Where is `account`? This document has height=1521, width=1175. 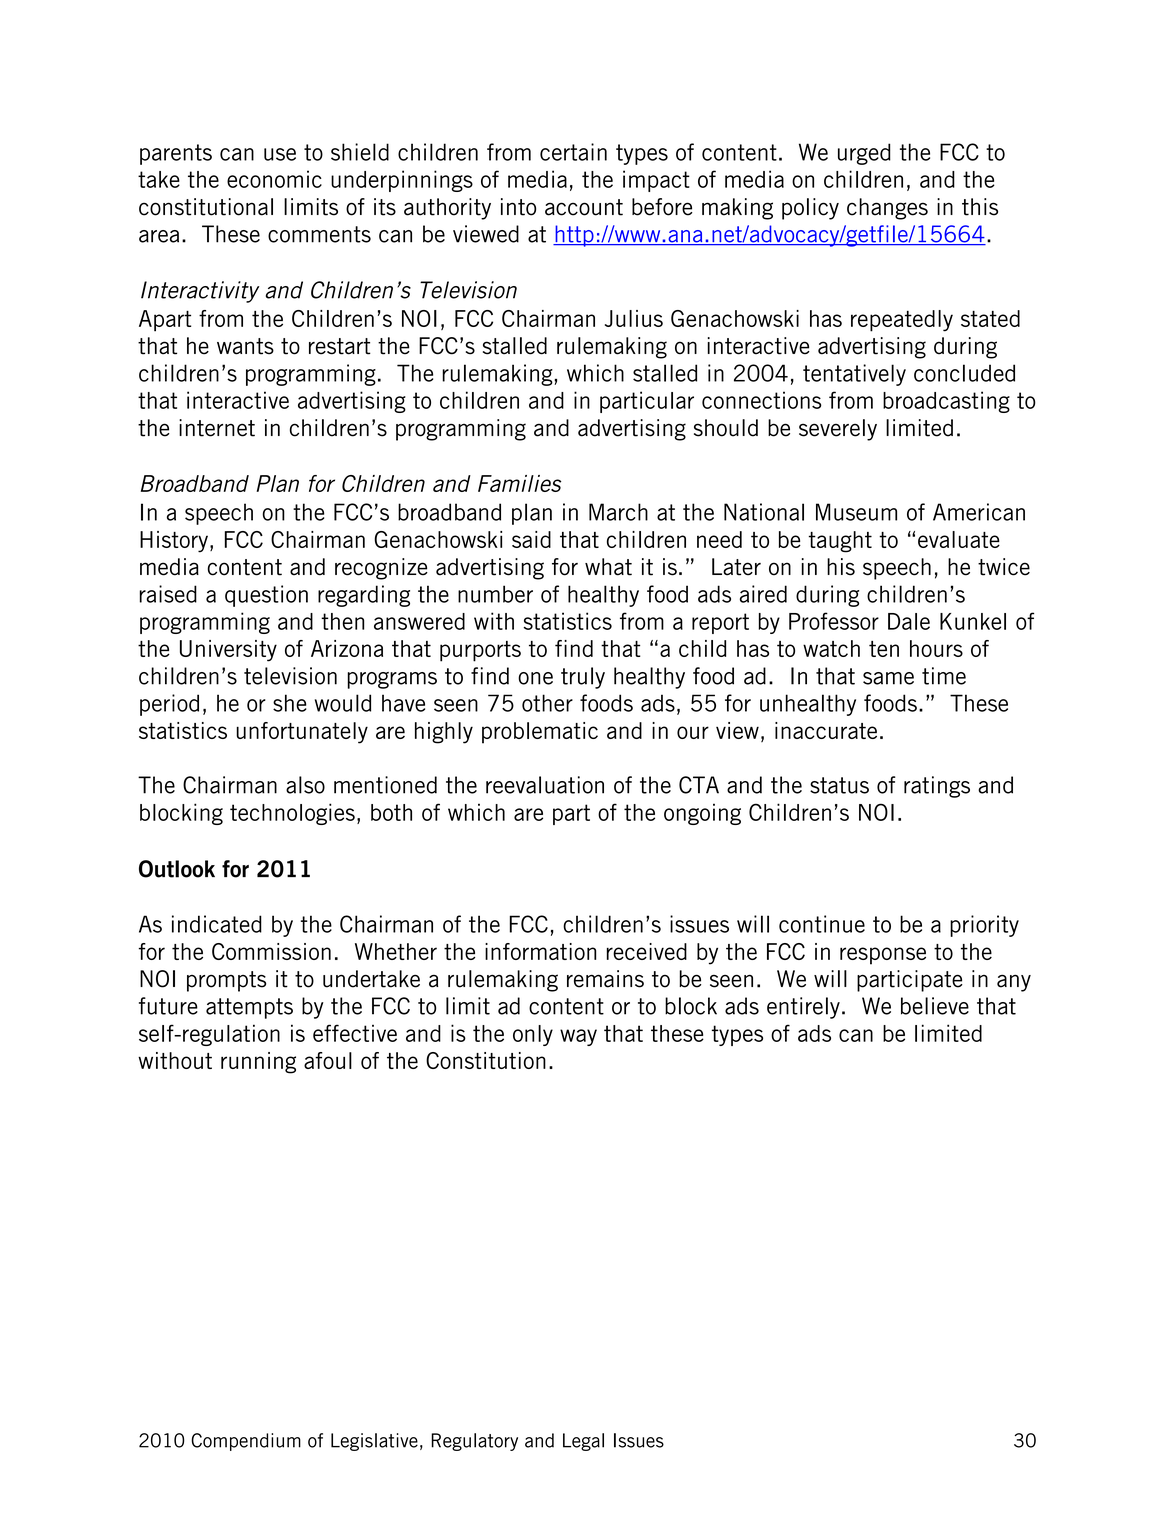 account is located at coordinates (584, 207).
